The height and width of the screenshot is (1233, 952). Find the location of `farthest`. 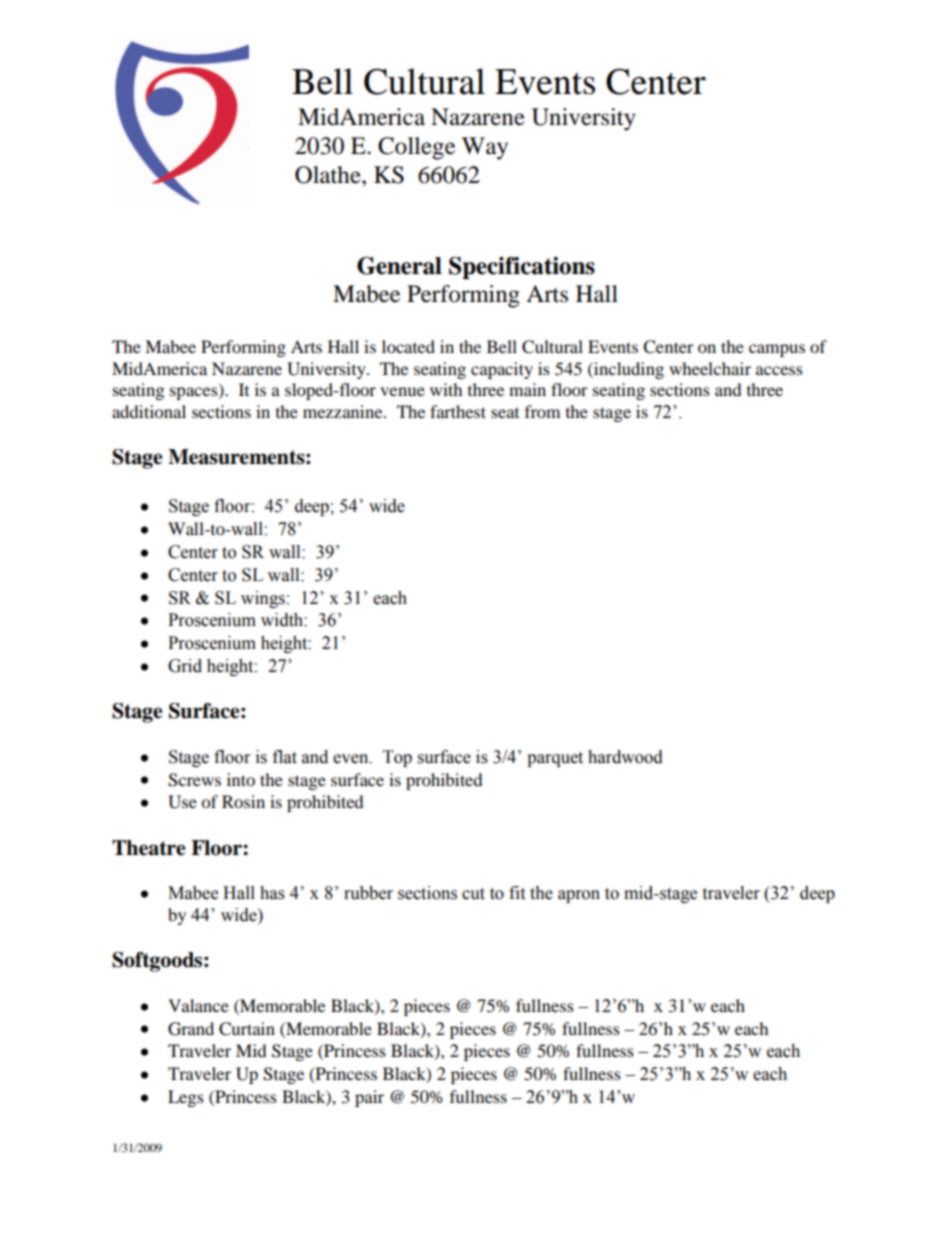

farthest is located at coordinates (458, 411).
